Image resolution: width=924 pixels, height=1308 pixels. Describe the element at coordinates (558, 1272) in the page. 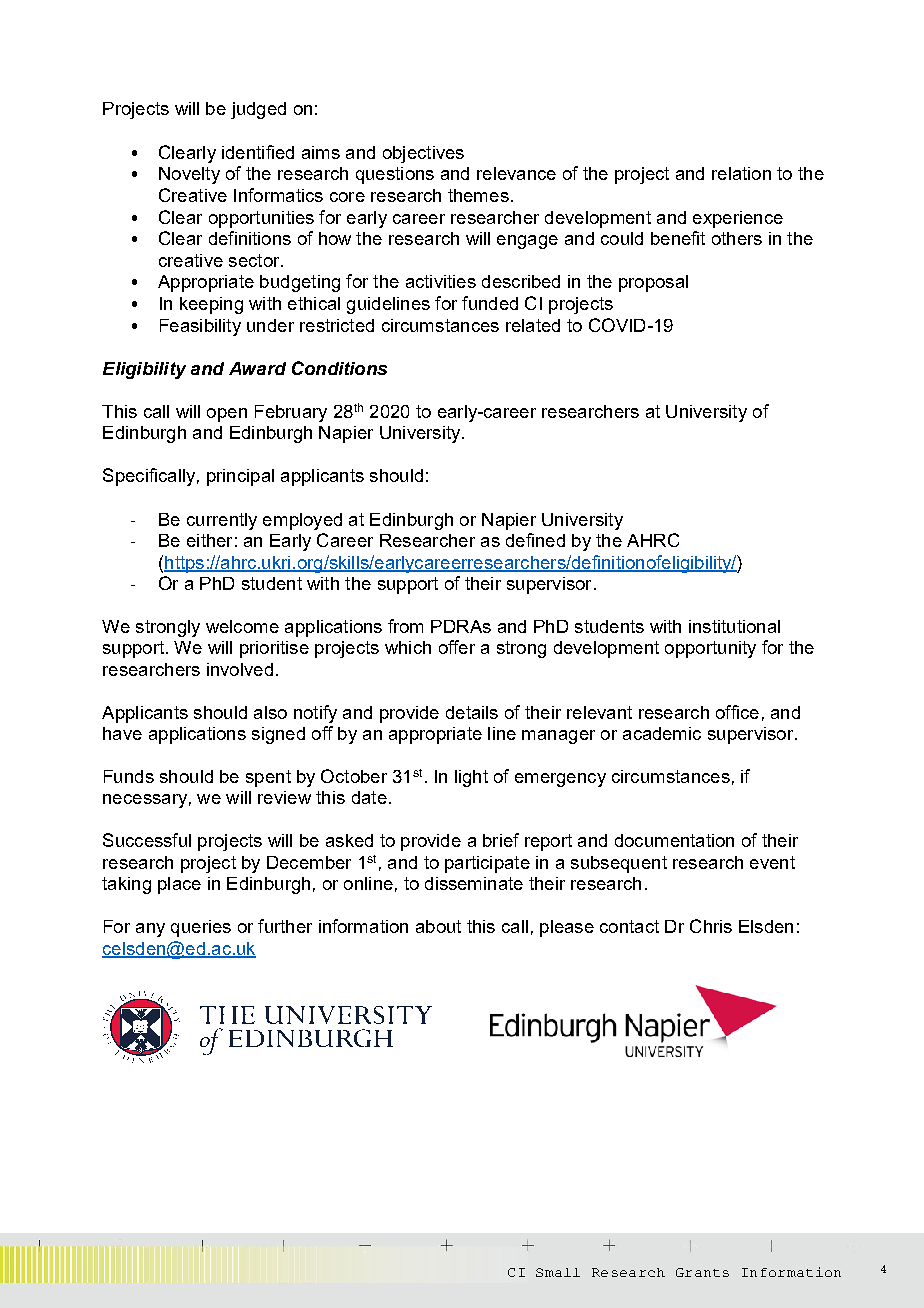

I see `Small` at that location.
